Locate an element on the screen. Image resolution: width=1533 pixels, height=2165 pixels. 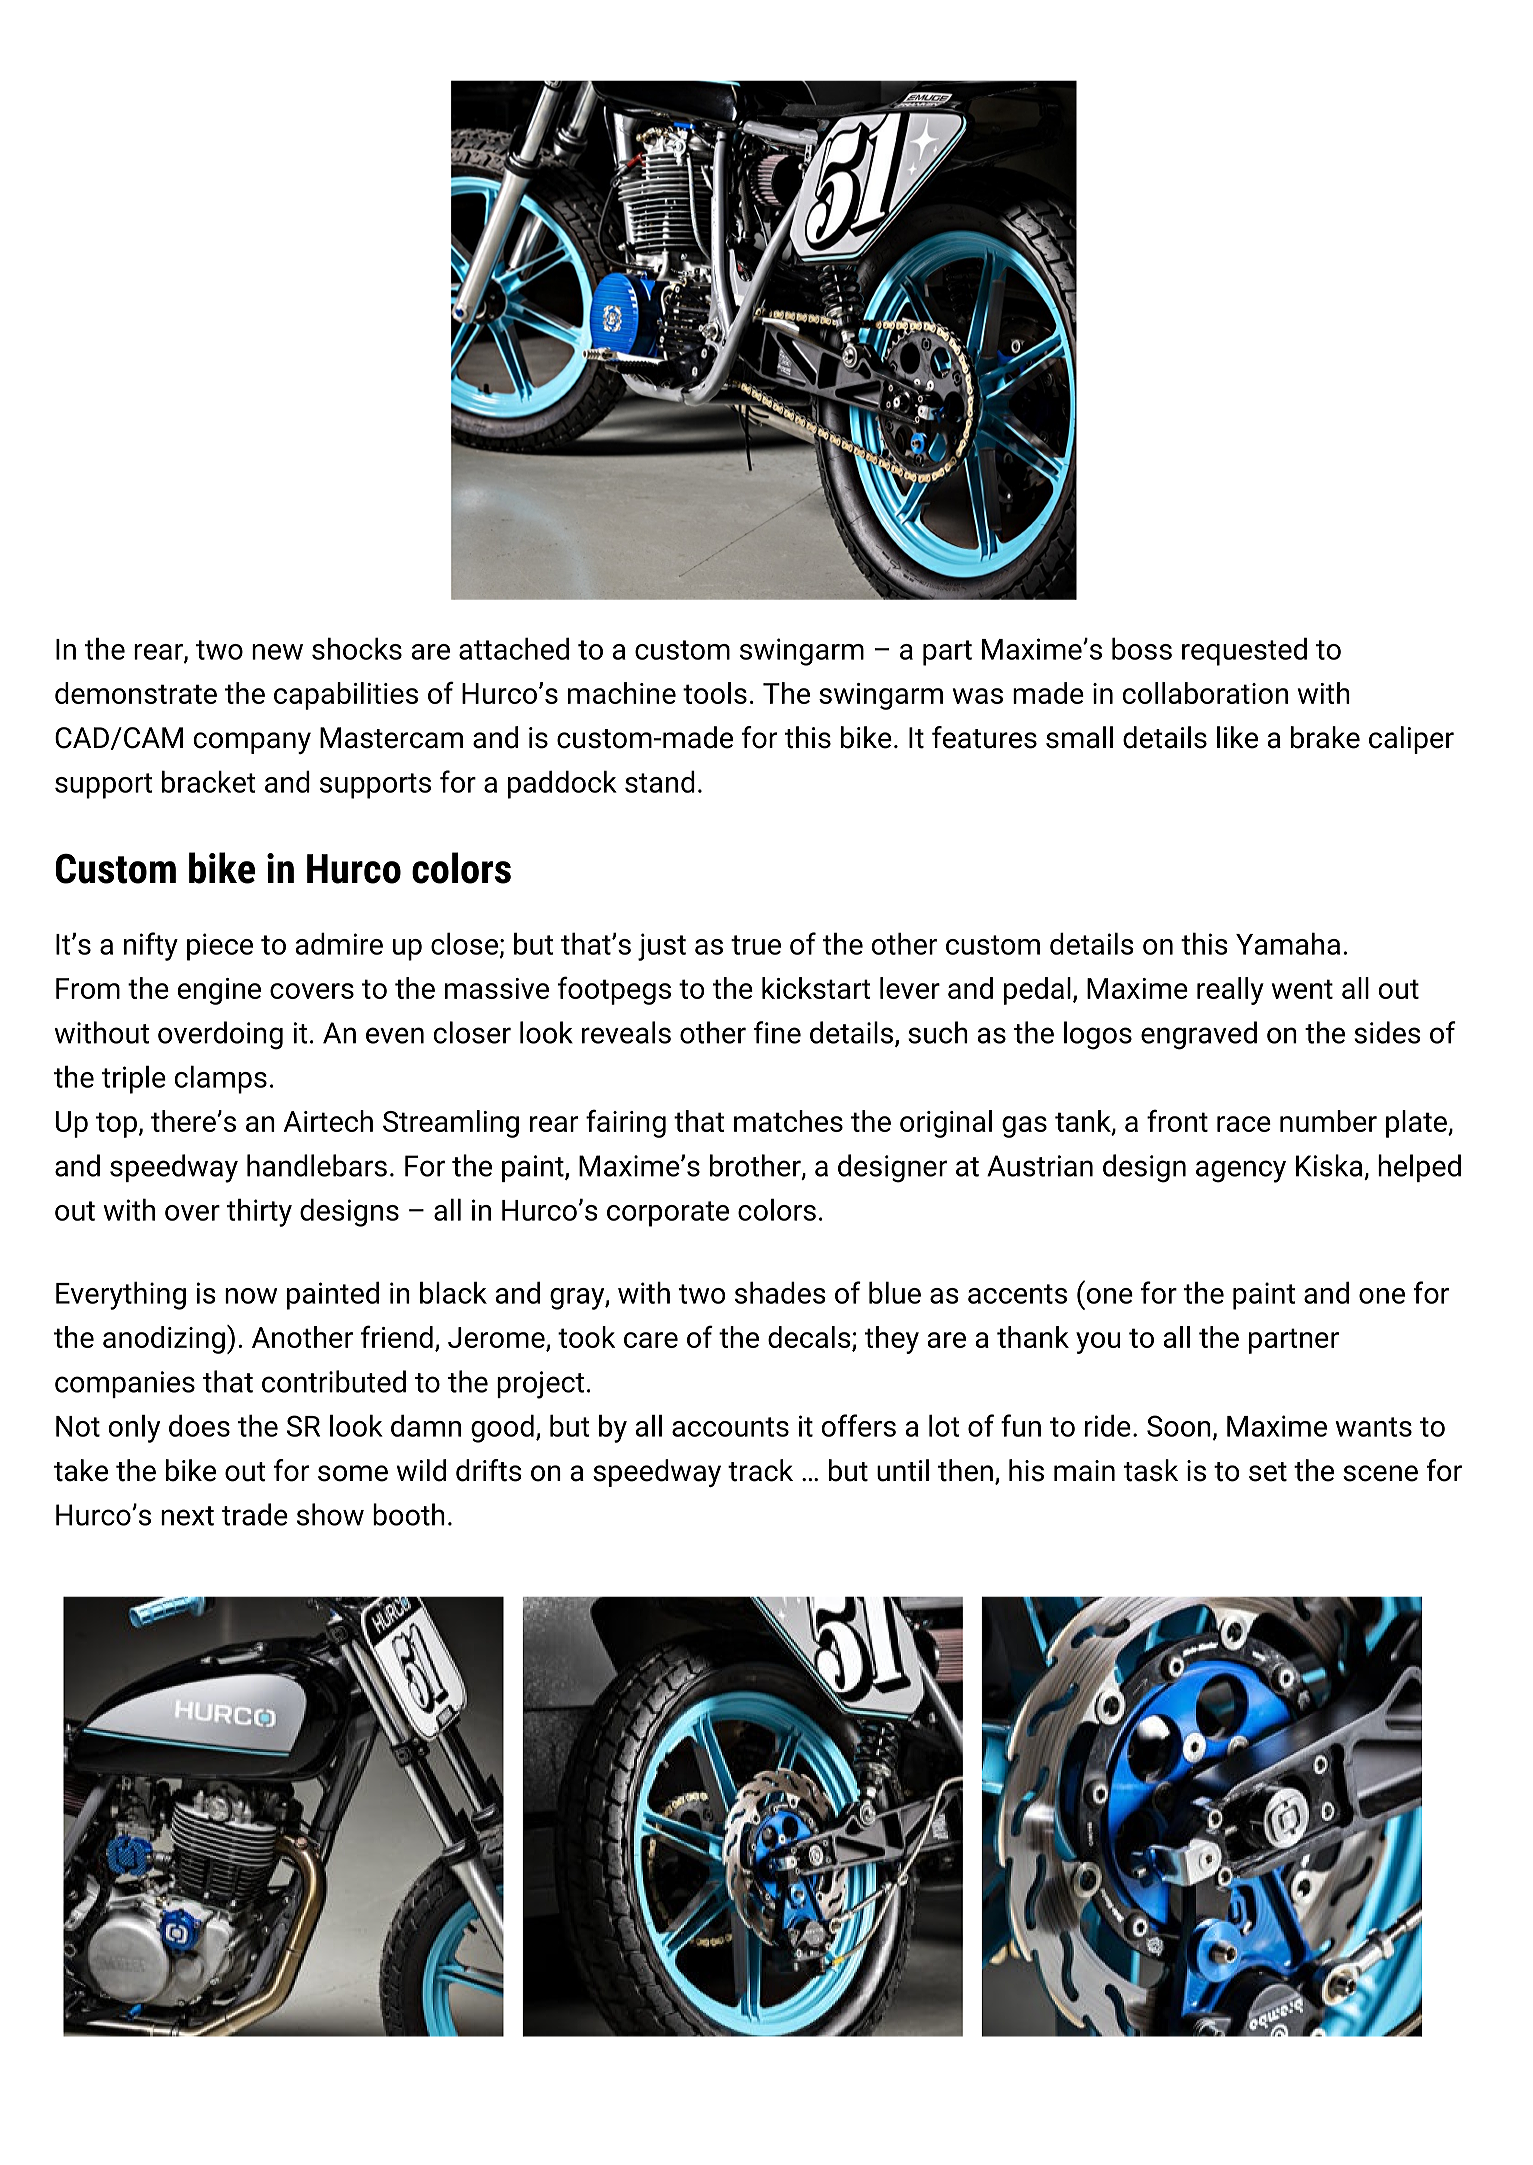
agency is located at coordinates (1241, 1171).
